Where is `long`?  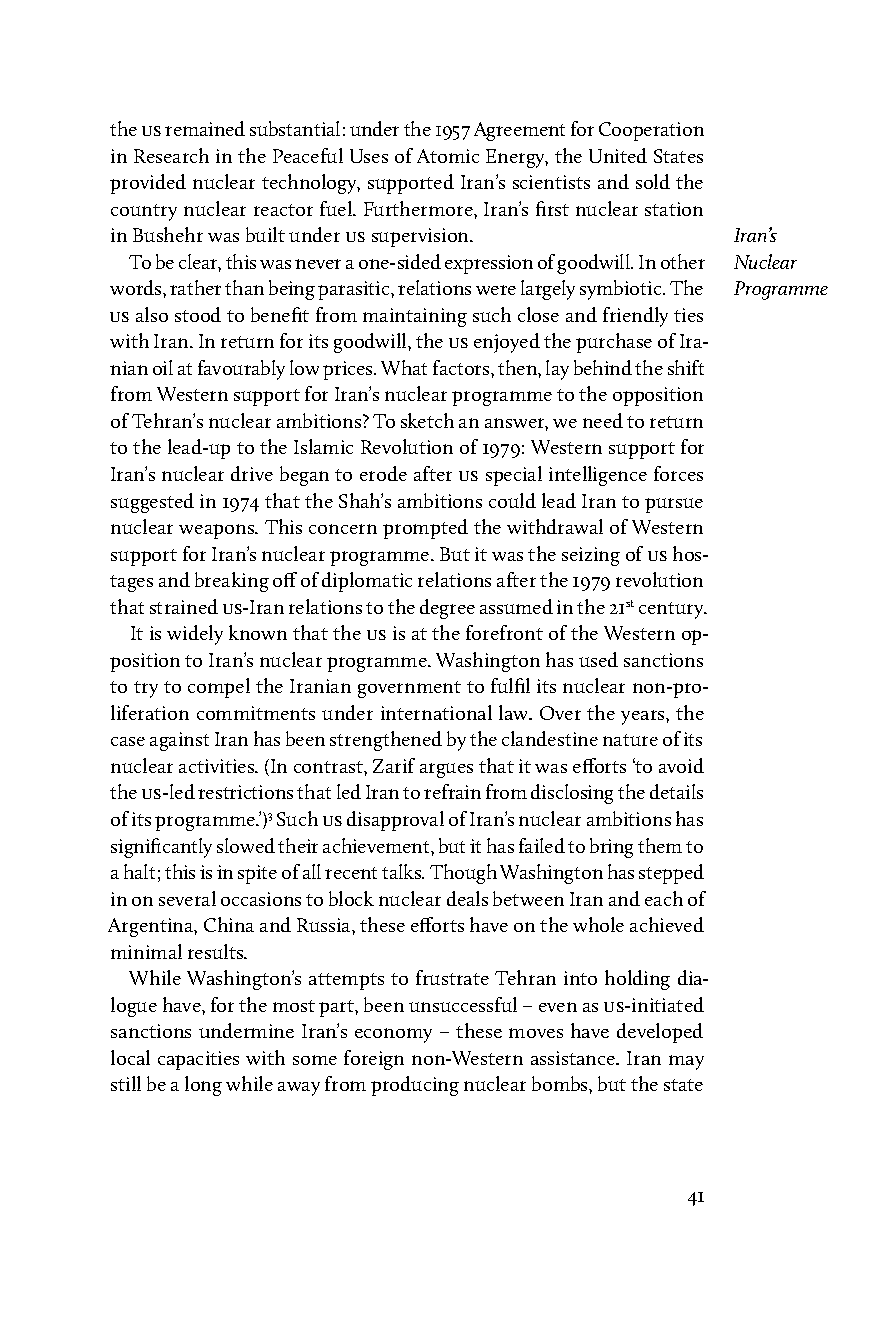 long is located at coordinates (203, 1086).
